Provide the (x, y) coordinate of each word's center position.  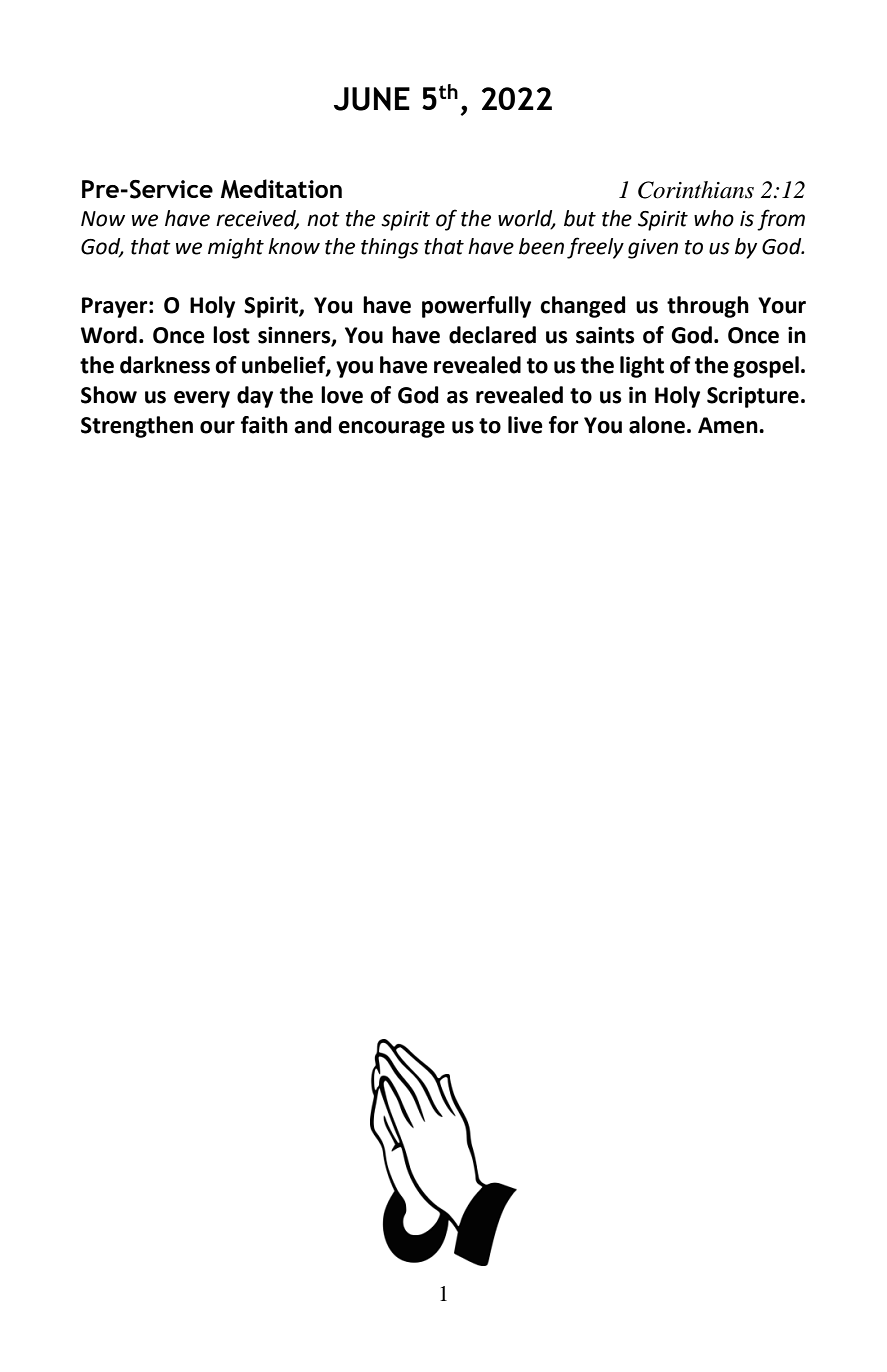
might (236, 248)
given (653, 249)
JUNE (372, 99)
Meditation (281, 189)
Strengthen (137, 427)
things (390, 248)
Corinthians (696, 190)
